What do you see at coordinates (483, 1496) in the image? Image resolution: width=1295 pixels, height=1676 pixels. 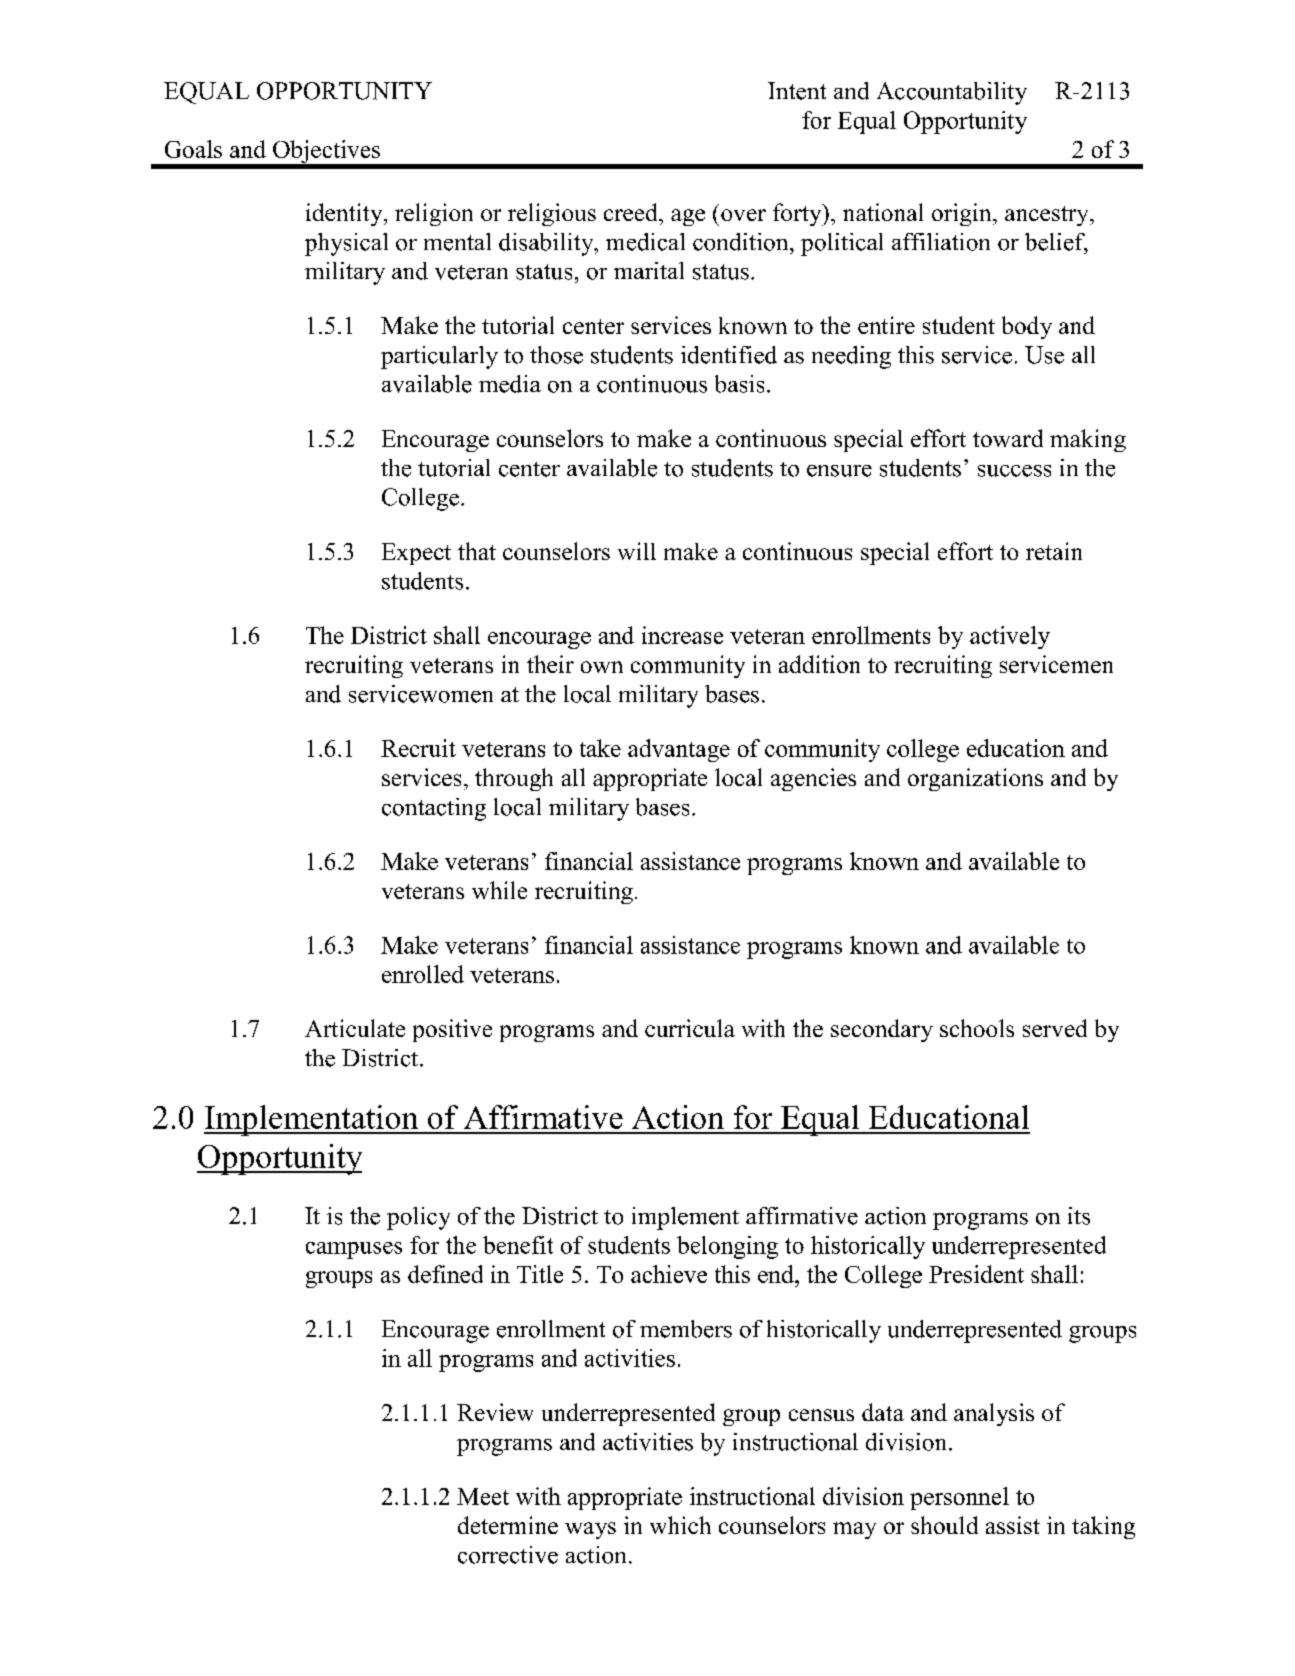 I see `Meet` at bounding box center [483, 1496].
